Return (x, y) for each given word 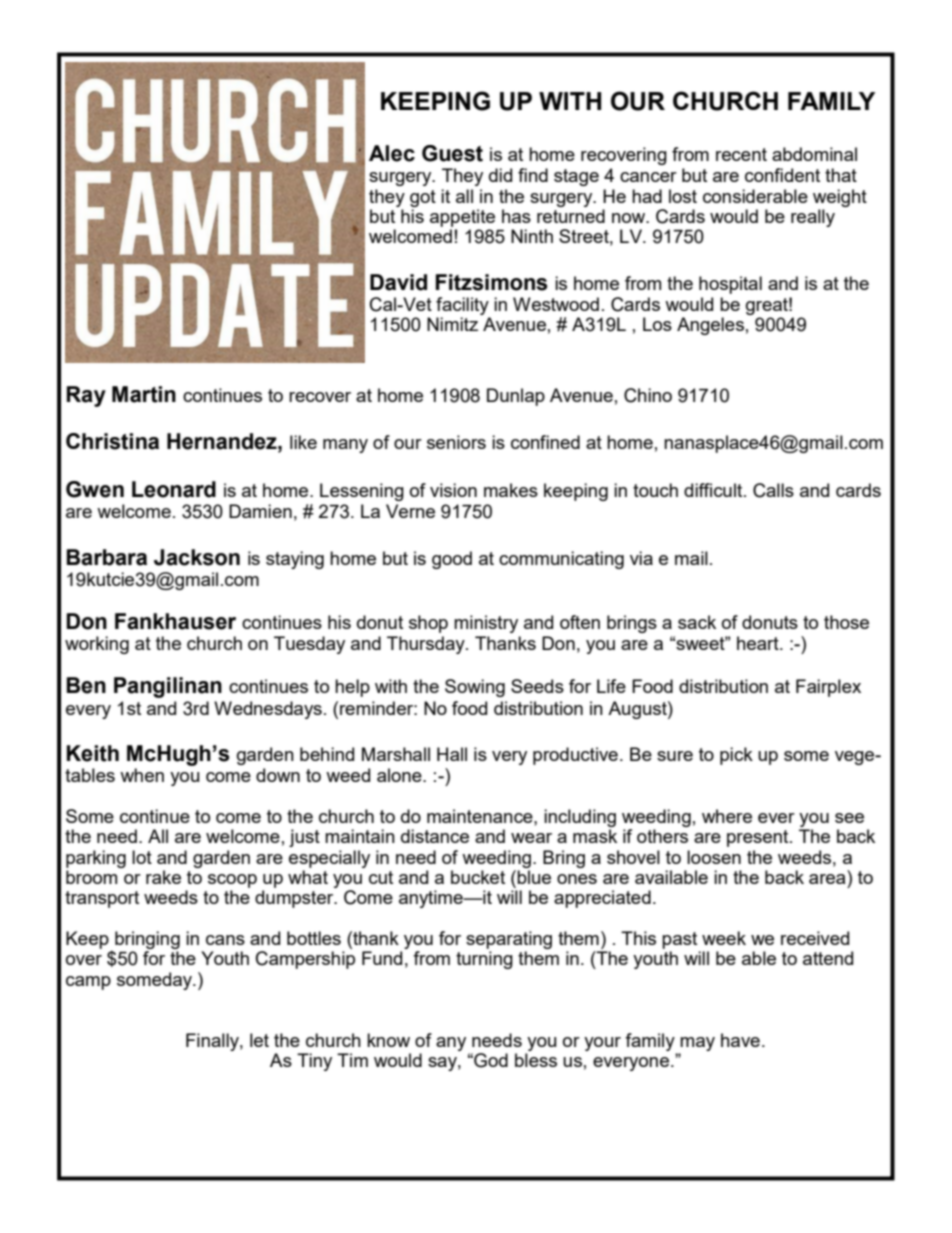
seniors (456, 442)
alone (400, 775)
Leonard (174, 489)
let (259, 1040)
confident (782, 175)
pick (736, 756)
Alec (392, 153)
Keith (93, 753)
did (500, 175)
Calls (773, 490)
